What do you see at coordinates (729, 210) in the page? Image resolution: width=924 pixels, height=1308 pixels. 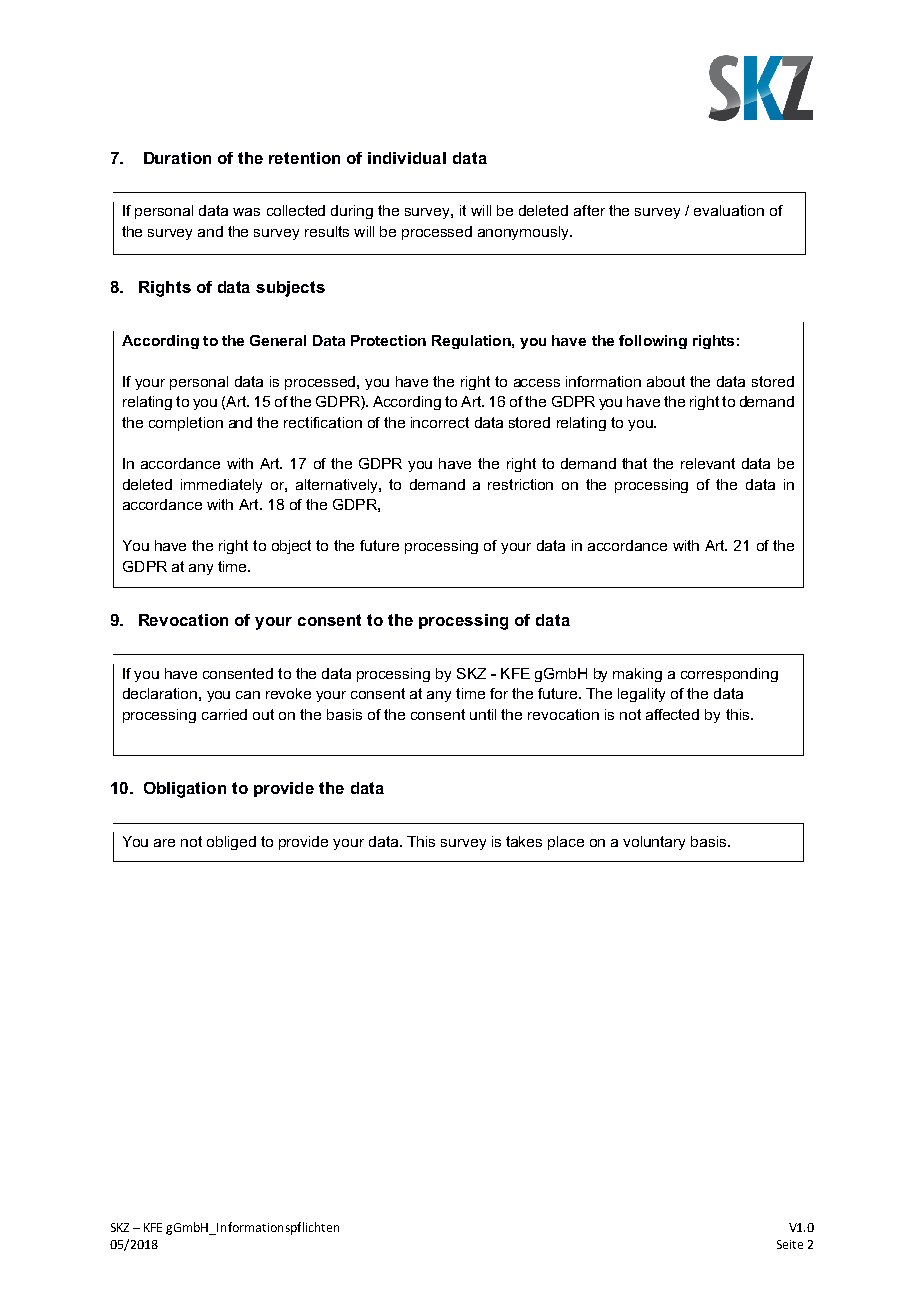 I see `evaluation` at bounding box center [729, 210].
